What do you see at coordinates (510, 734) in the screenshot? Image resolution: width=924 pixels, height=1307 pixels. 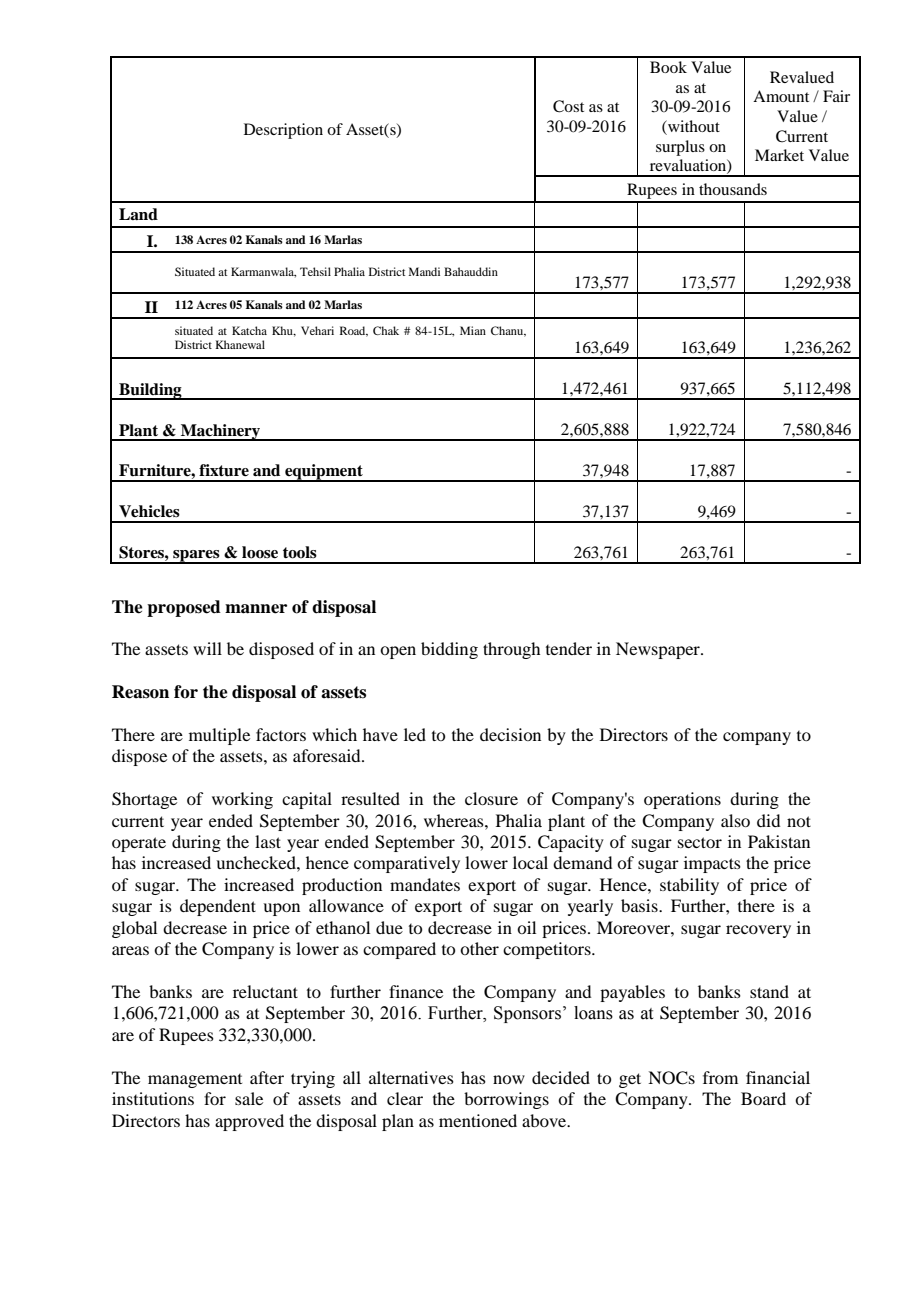 I see `decision` at bounding box center [510, 734].
